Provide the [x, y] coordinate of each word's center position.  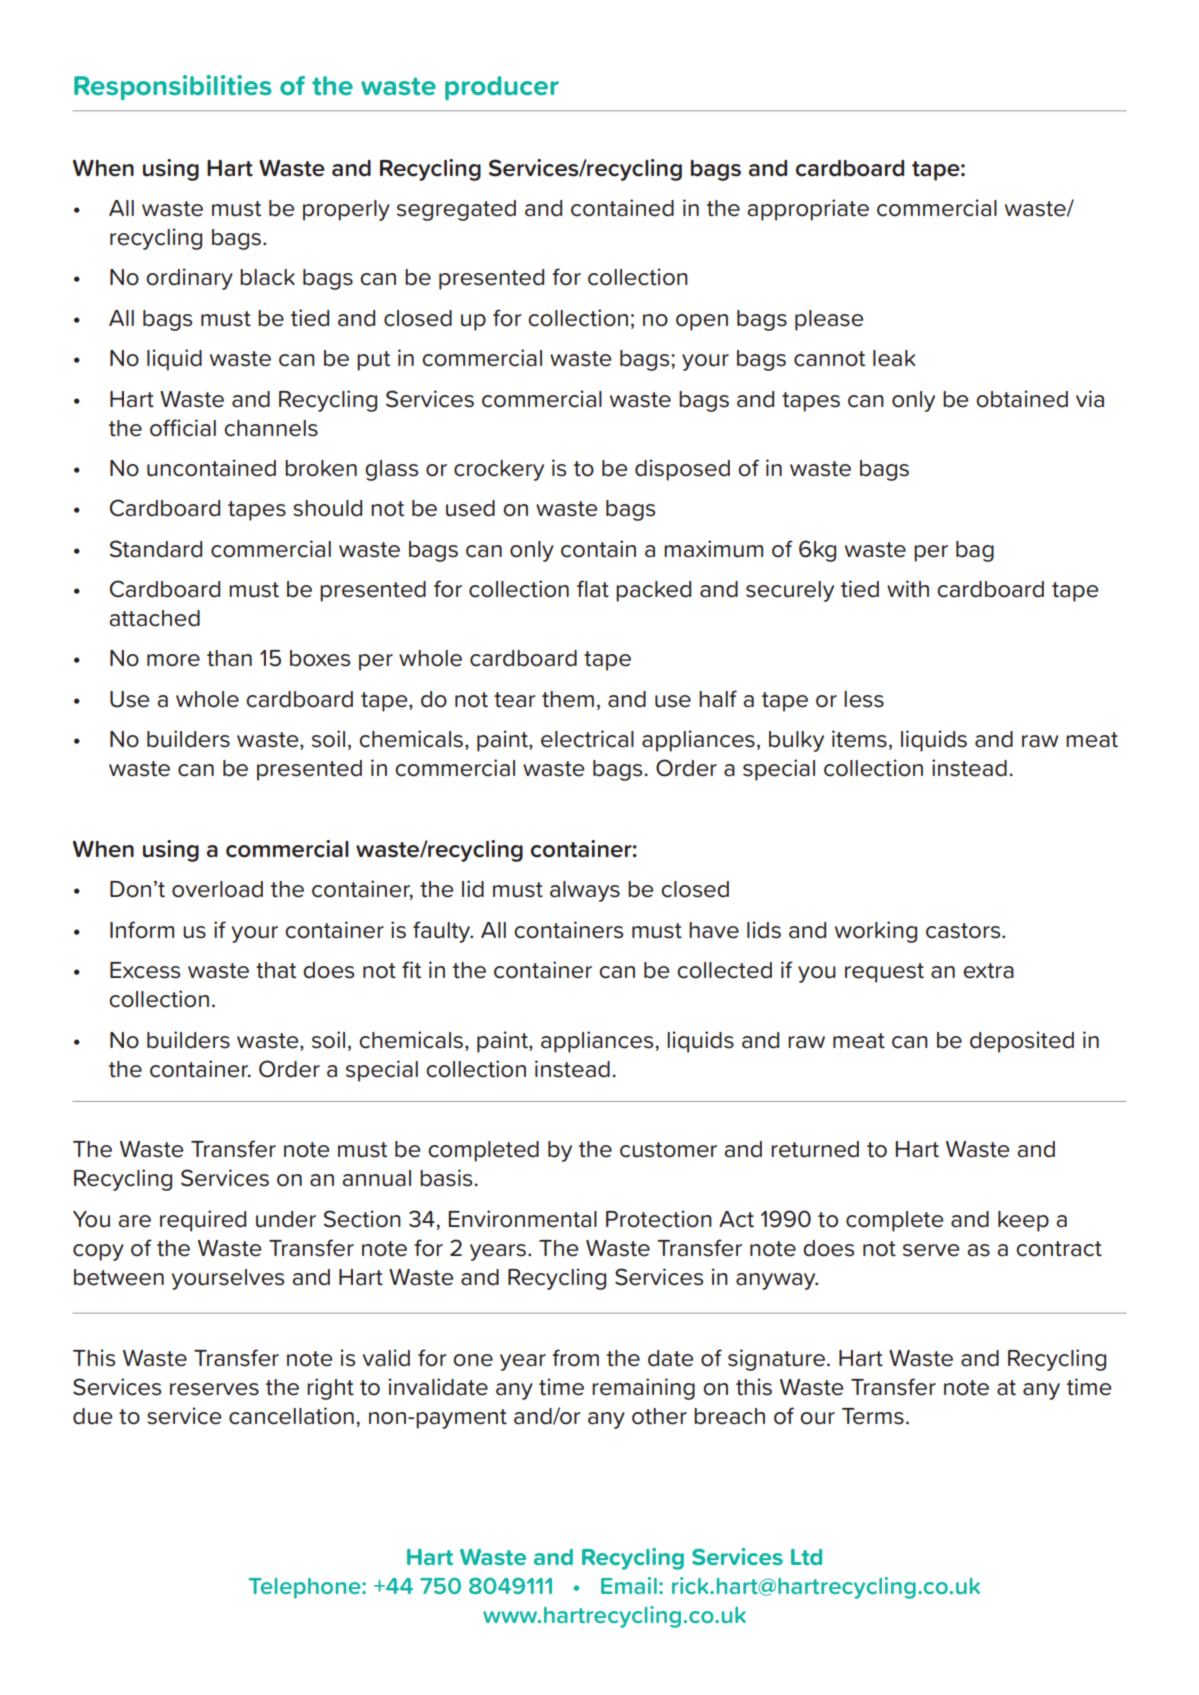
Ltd [806, 1557]
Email [629, 1585]
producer [502, 88]
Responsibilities [173, 87]
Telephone [306, 1588]
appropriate [808, 210]
